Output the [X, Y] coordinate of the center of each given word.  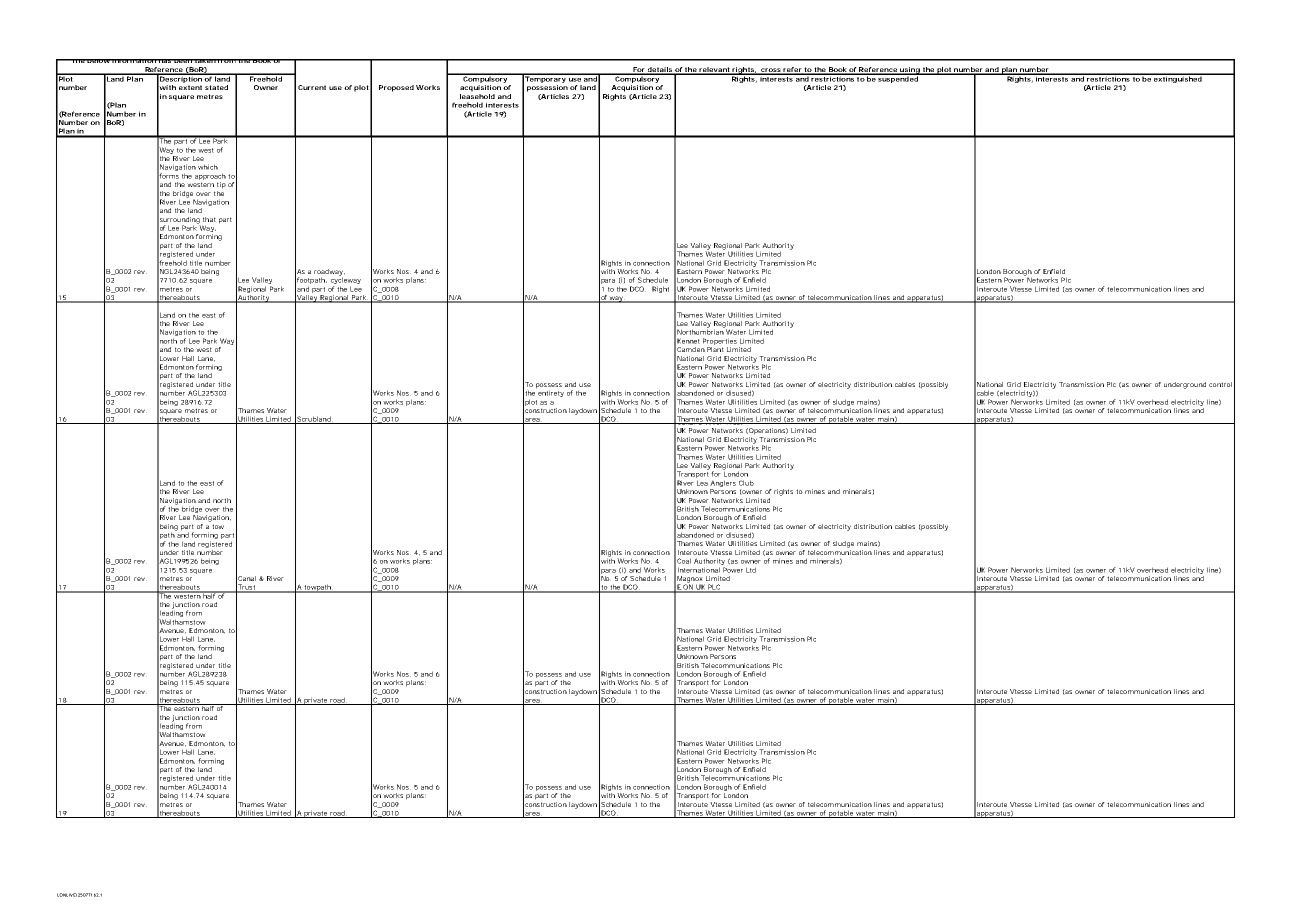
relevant [714, 70]
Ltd [751, 570]
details [659, 70]
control [1220, 384]
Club [746, 483]
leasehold [477, 96]
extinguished [1177, 78]
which [208, 167]
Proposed [396, 88]
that [209, 219]
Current [312, 87]
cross [770, 71]
